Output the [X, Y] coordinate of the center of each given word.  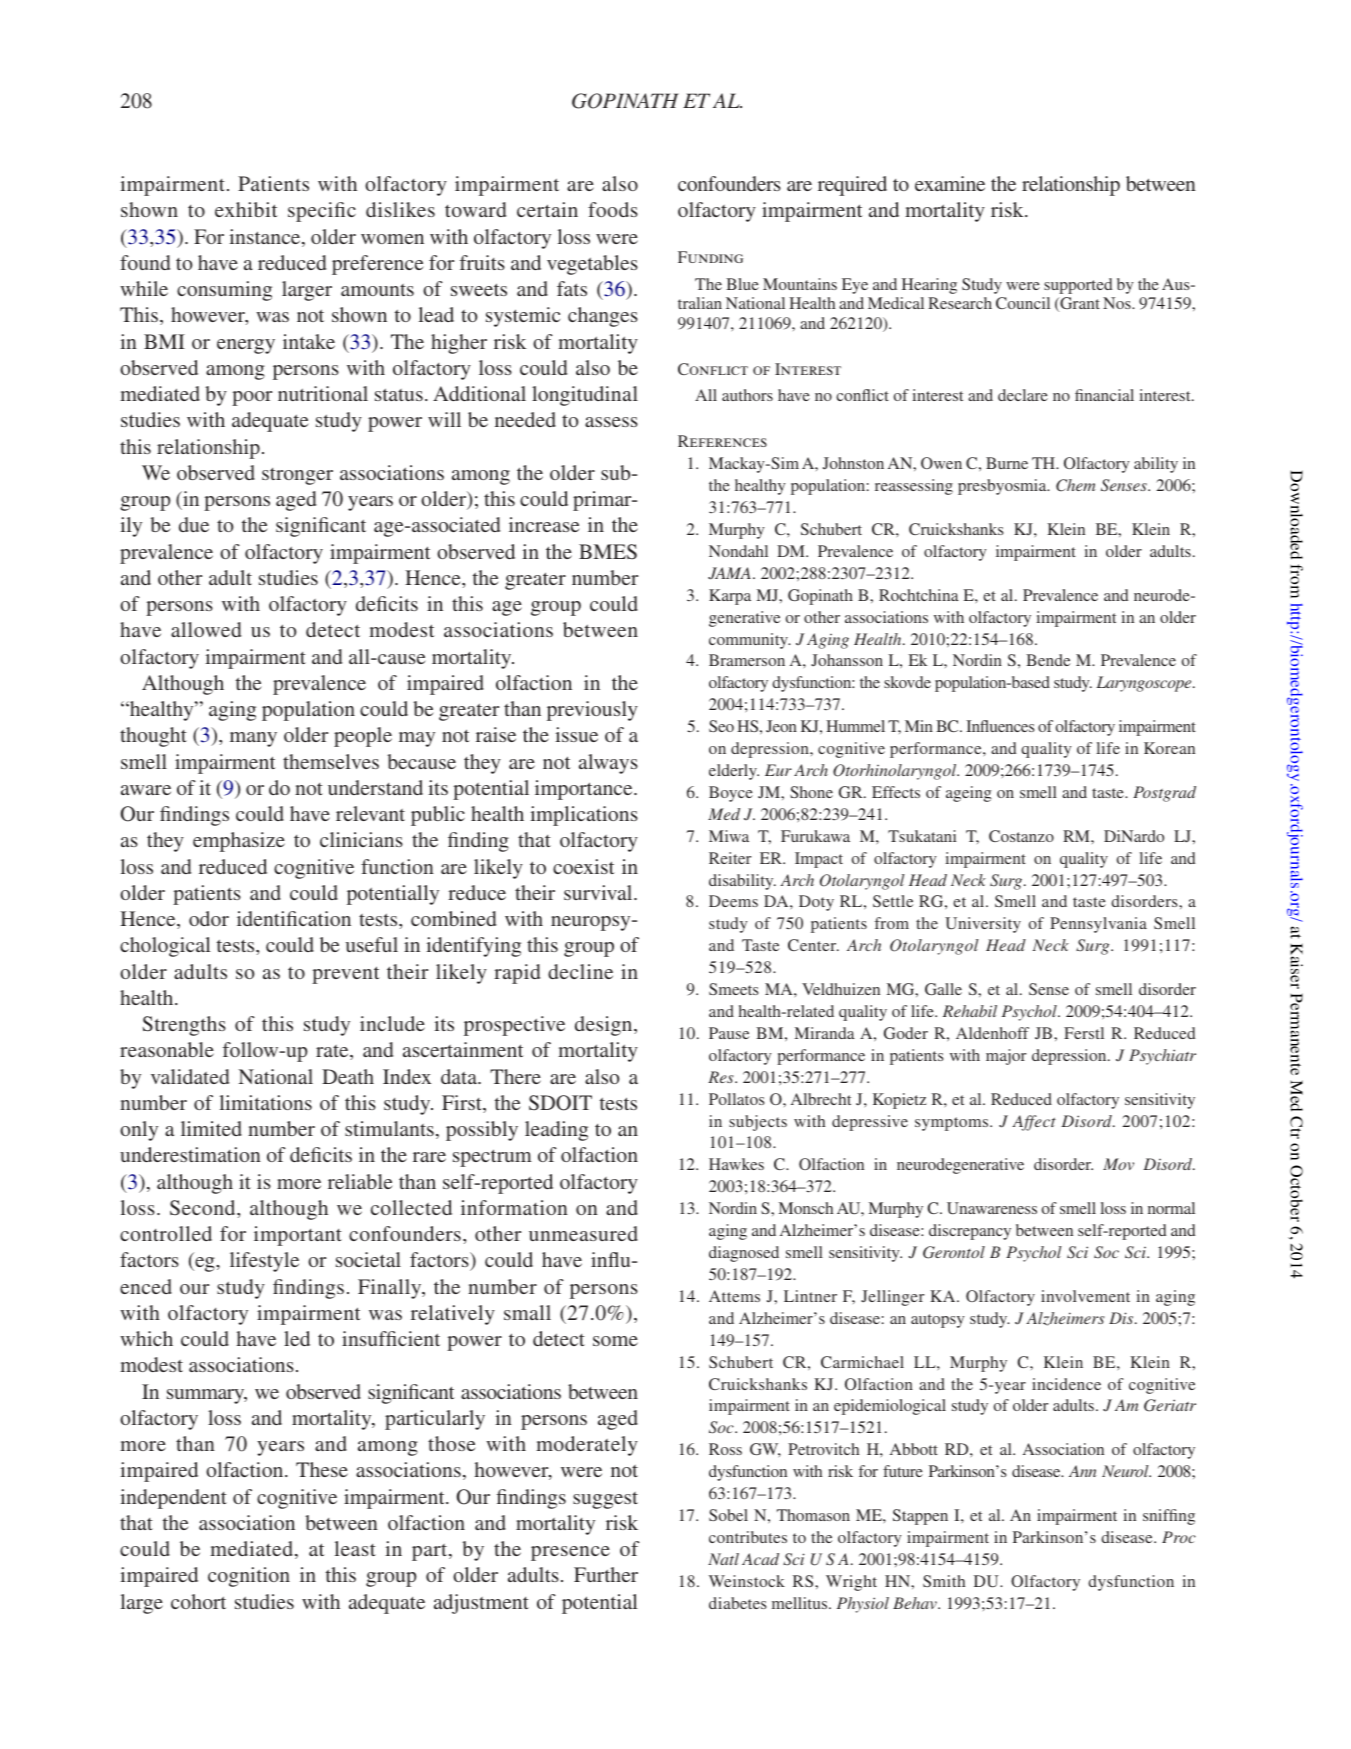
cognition [249, 1577]
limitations [266, 1102]
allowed [206, 629]
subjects [758, 1123]
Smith [944, 1581]
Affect [1034, 1123]
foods [613, 209]
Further [606, 1574]
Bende [1048, 660]
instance [266, 238]
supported [1078, 286]
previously [592, 711]
